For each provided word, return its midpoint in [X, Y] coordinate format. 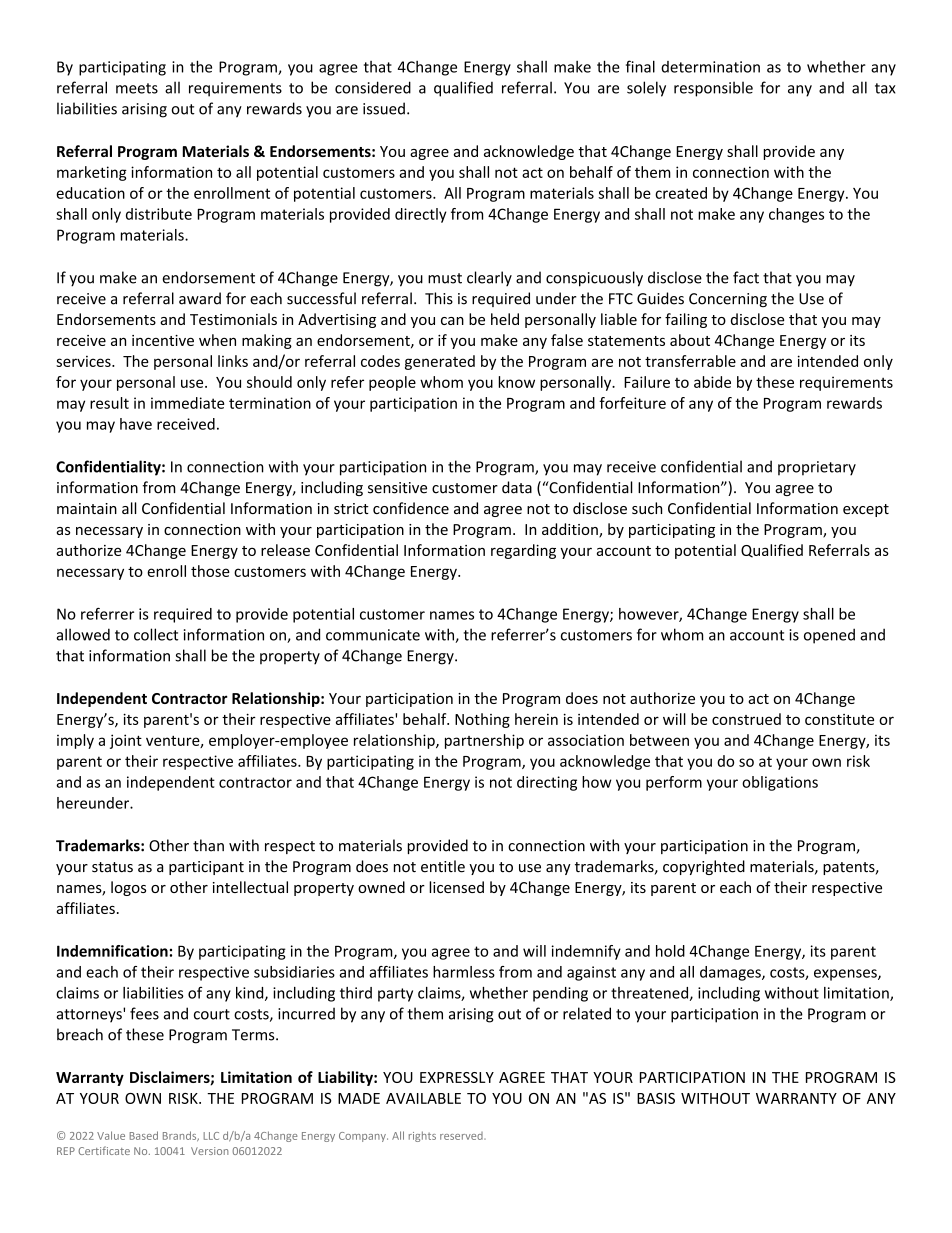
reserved [462, 1136]
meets [137, 88]
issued [384, 108]
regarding [523, 551]
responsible [713, 89]
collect [156, 634]
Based [143, 1135]
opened [829, 636]
